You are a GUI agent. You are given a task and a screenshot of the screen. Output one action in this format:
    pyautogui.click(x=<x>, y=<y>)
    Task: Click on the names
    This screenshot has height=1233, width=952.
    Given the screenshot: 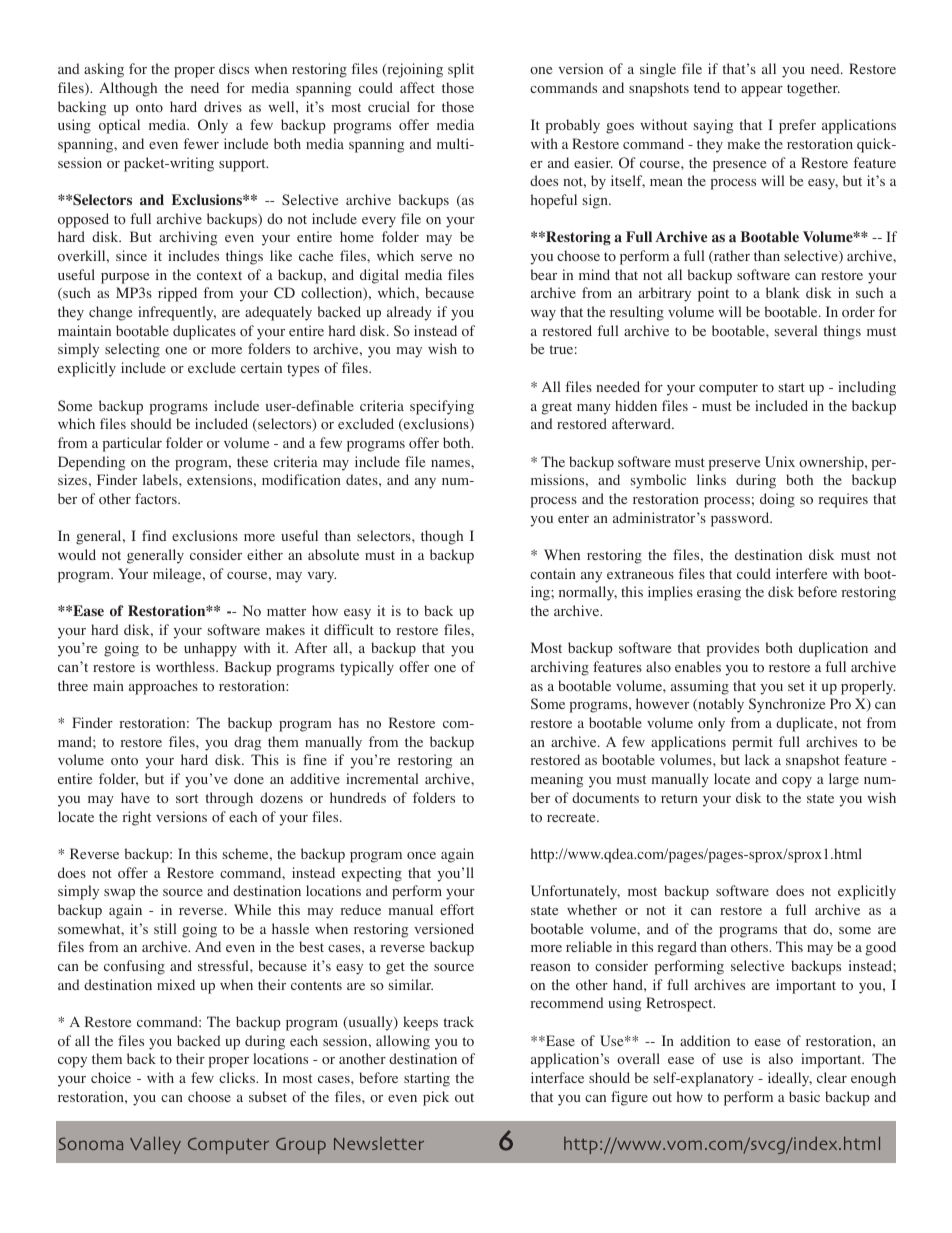 What is the action you would take?
    pyautogui.click(x=451, y=463)
